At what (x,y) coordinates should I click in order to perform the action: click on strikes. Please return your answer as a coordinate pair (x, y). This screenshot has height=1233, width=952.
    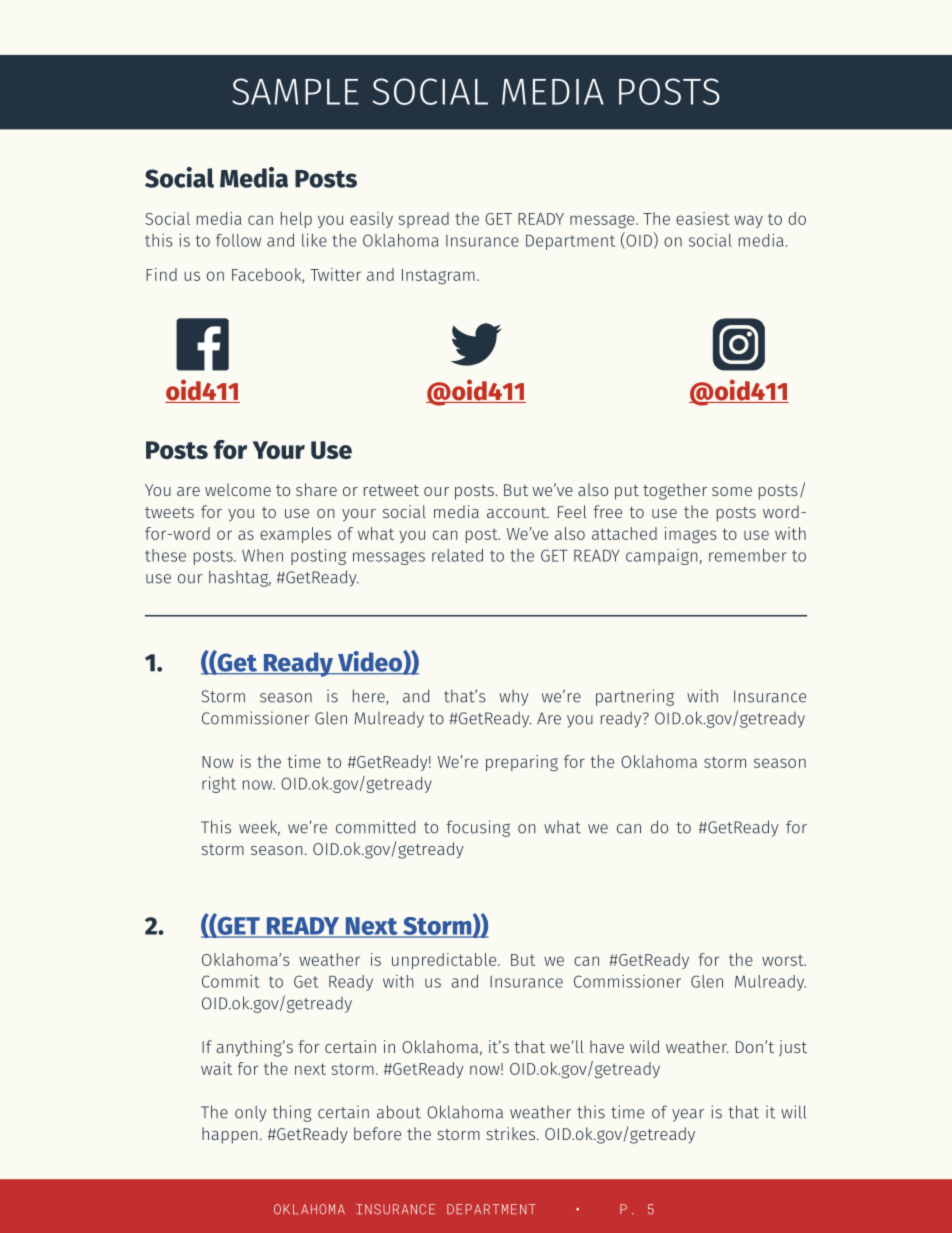
    Looking at the image, I should click on (512, 1133).
